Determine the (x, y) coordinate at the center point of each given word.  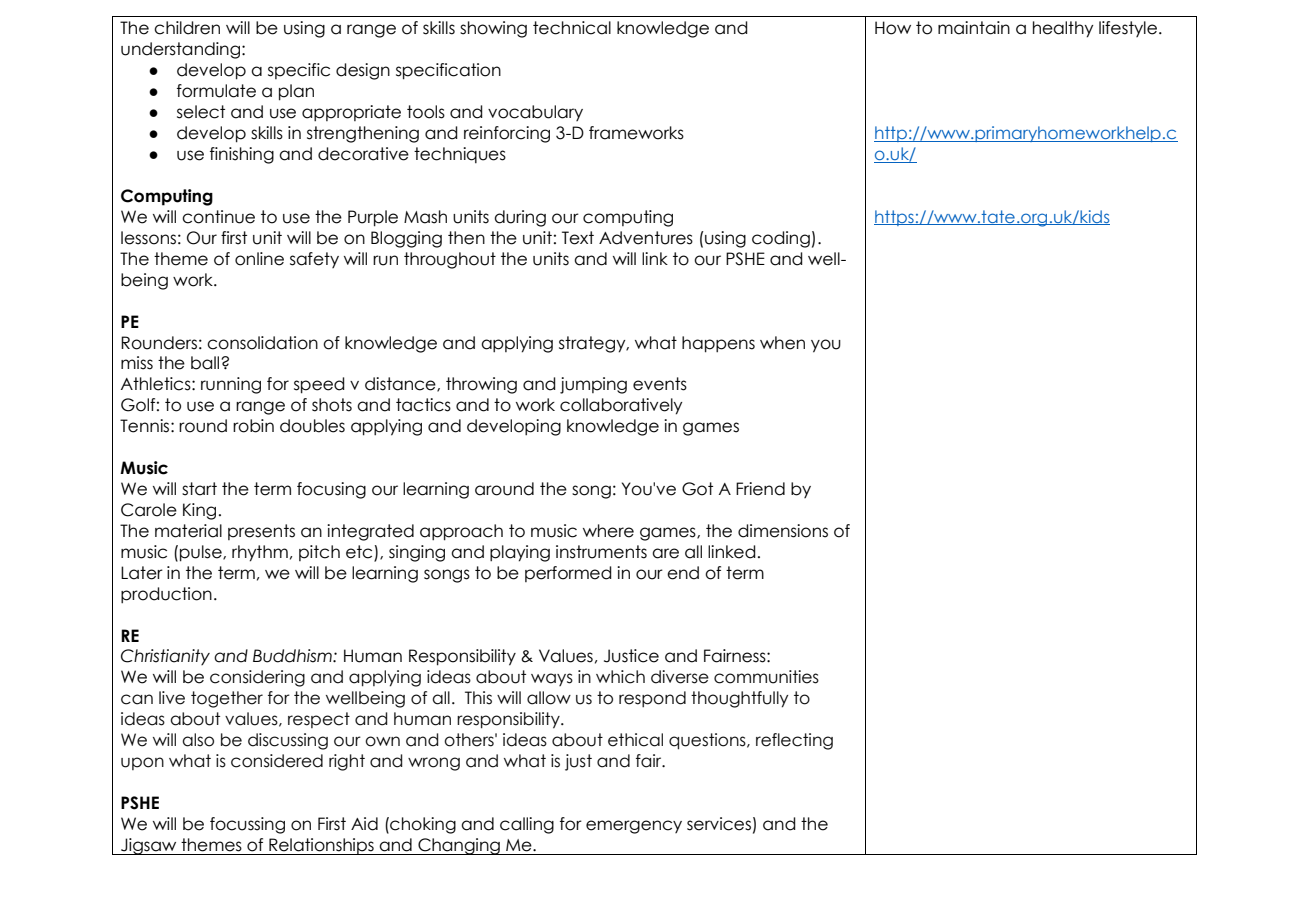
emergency (634, 827)
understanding (180, 50)
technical (572, 28)
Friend (760, 489)
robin (253, 426)
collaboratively (621, 406)
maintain (974, 28)
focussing (247, 825)
